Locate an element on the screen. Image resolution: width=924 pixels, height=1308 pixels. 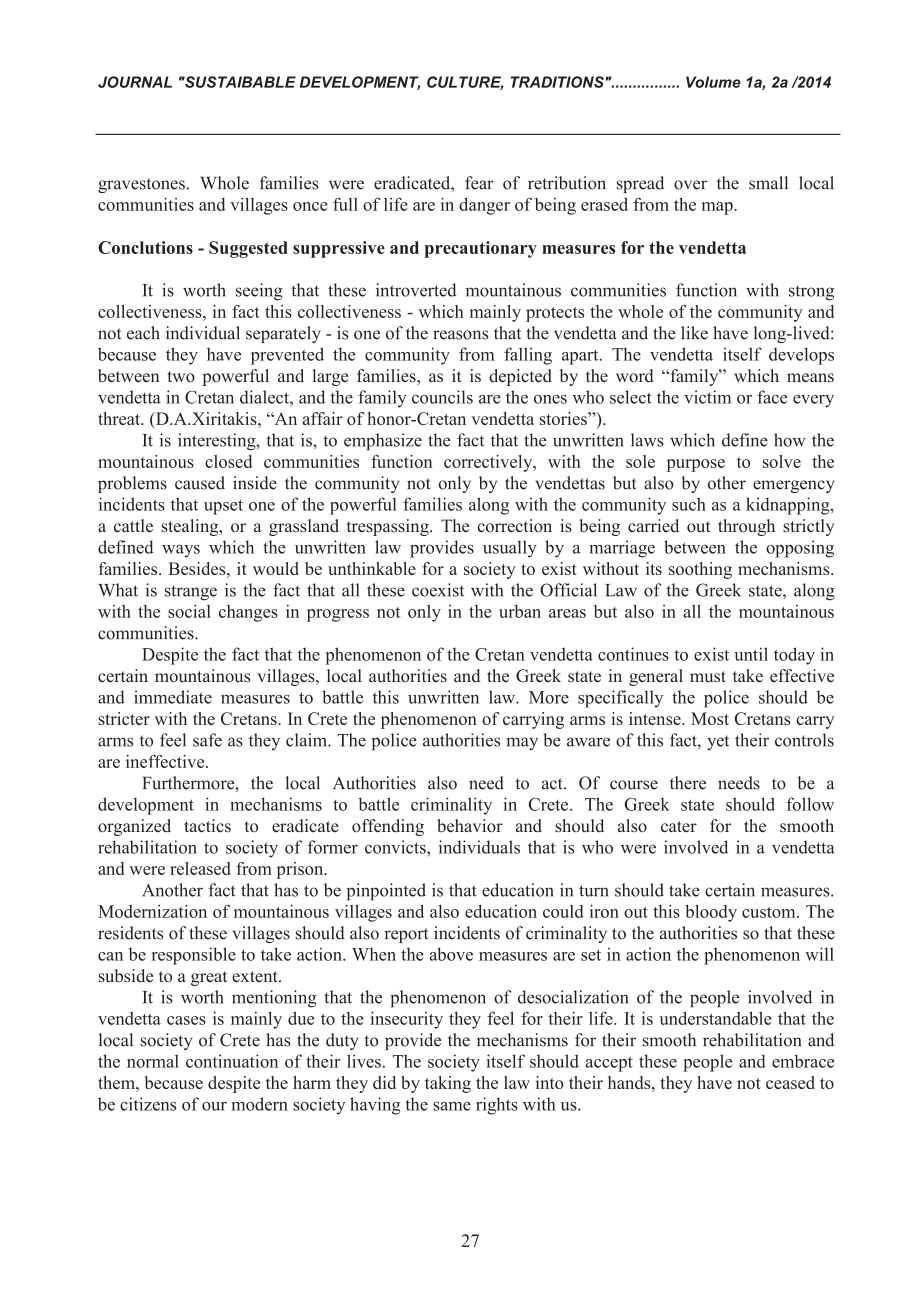
JOURNAL is located at coordinates (135, 82).
